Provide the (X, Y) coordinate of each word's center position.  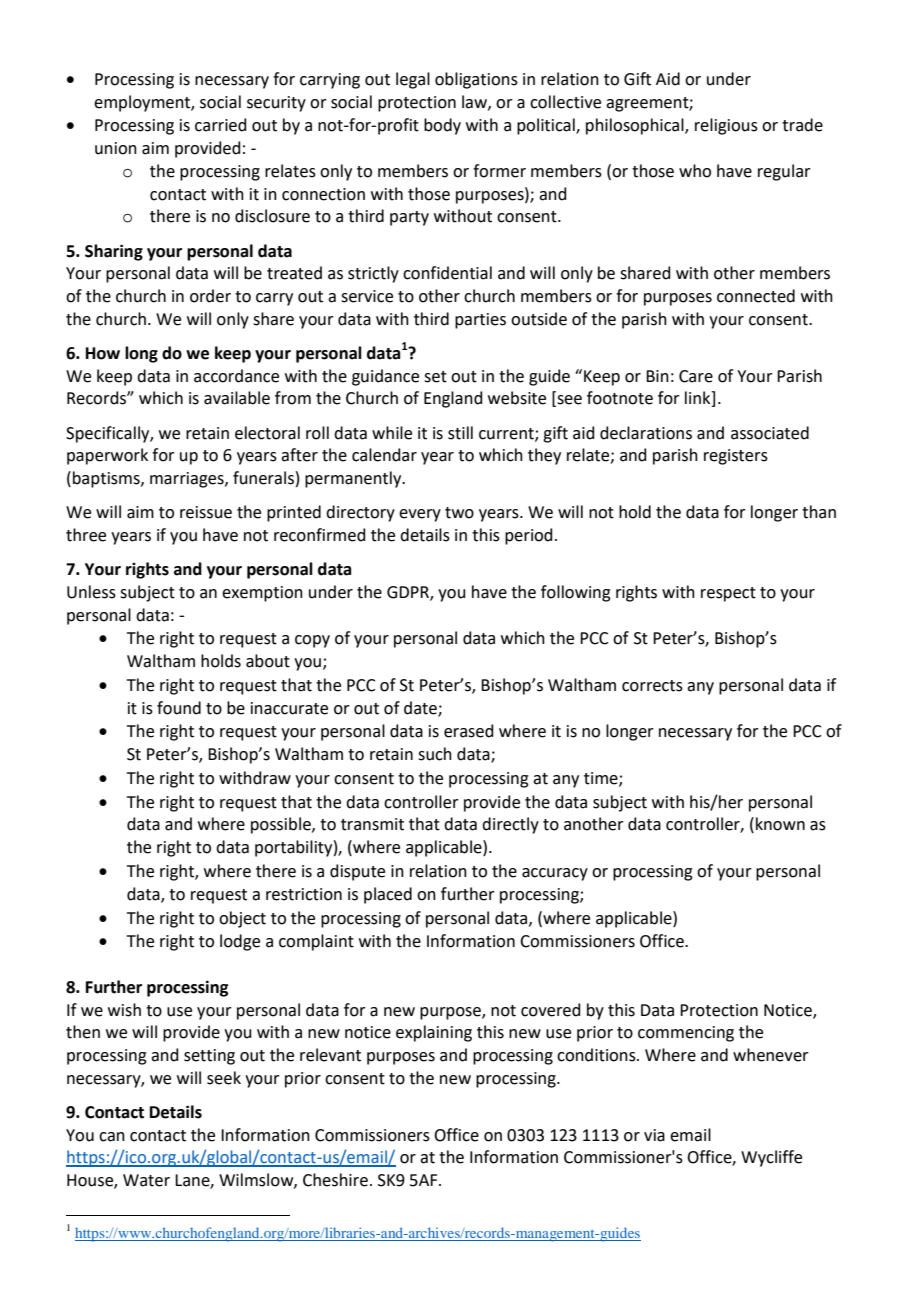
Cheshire (335, 1180)
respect (728, 594)
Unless (91, 592)
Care (696, 376)
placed (388, 895)
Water (146, 1180)
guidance (385, 377)
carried (221, 125)
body (442, 126)
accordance (236, 376)
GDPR (409, 593)
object (242, 919)
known (780, 824)
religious (726, 126)
